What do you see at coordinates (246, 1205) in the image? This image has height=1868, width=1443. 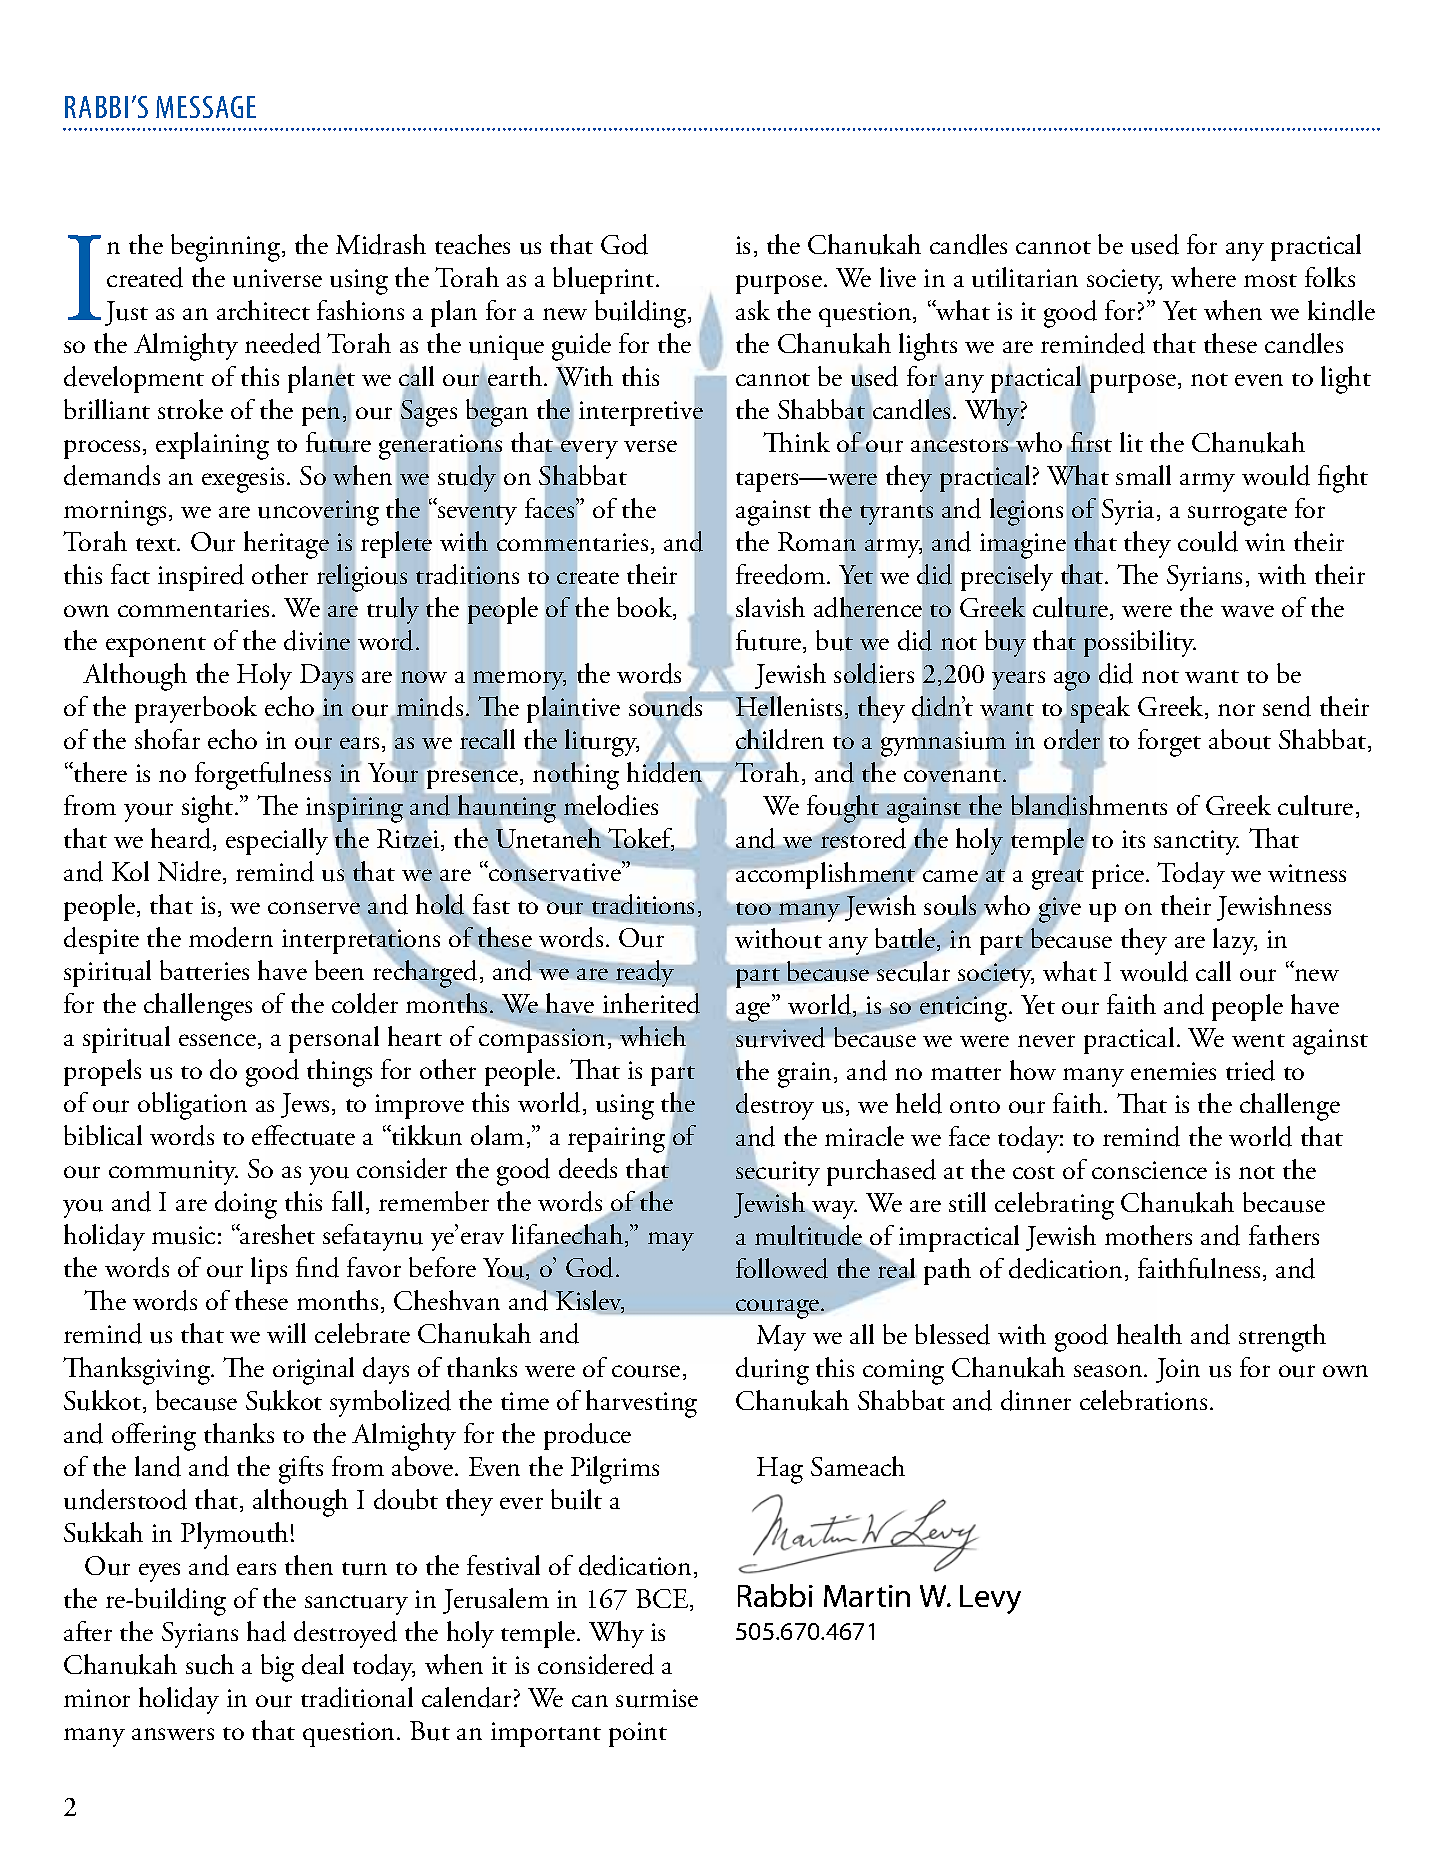 I see `doing` at bounding box center [246, 1205].
